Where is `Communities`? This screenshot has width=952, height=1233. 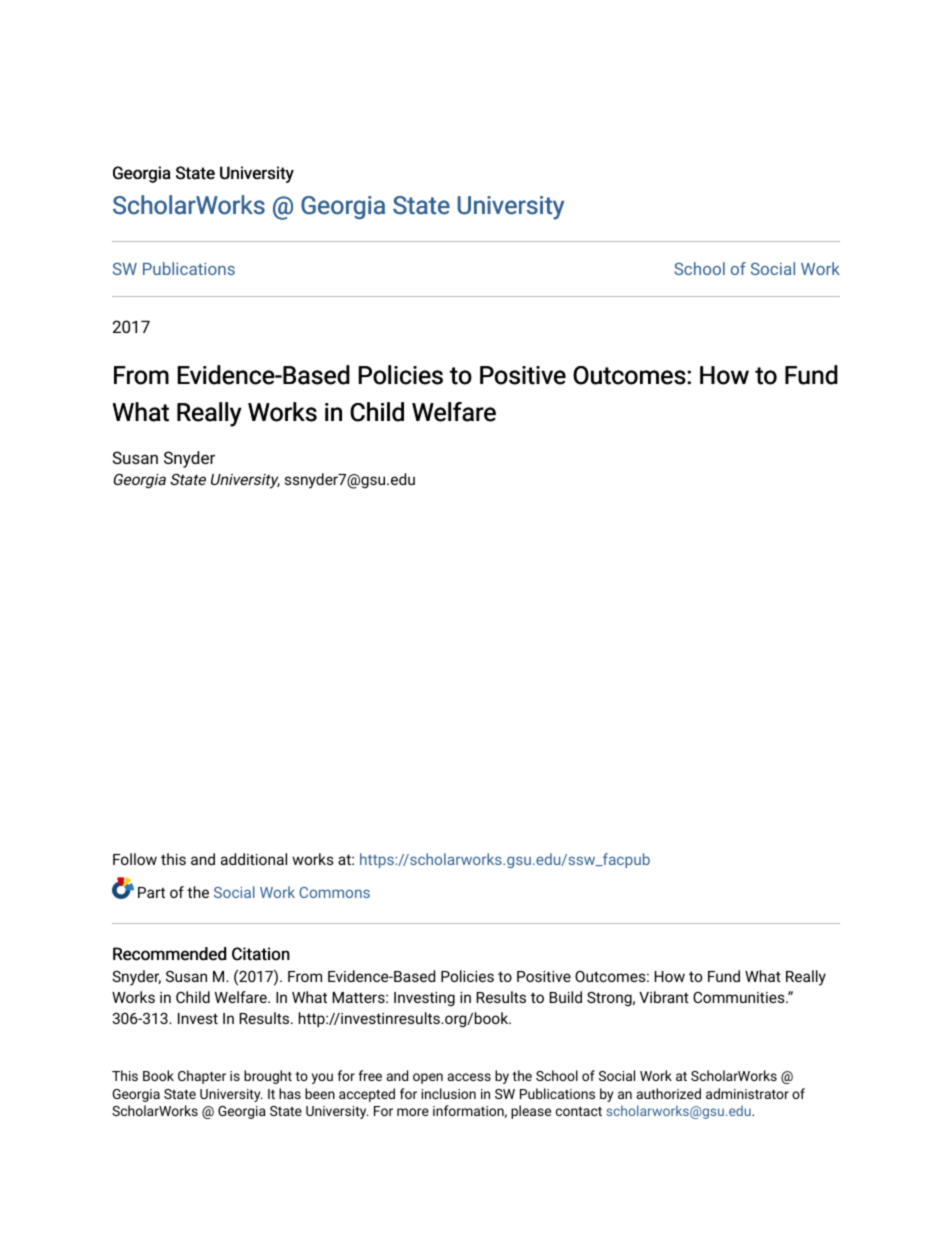 Communities is located at coordinates (740, 997).
